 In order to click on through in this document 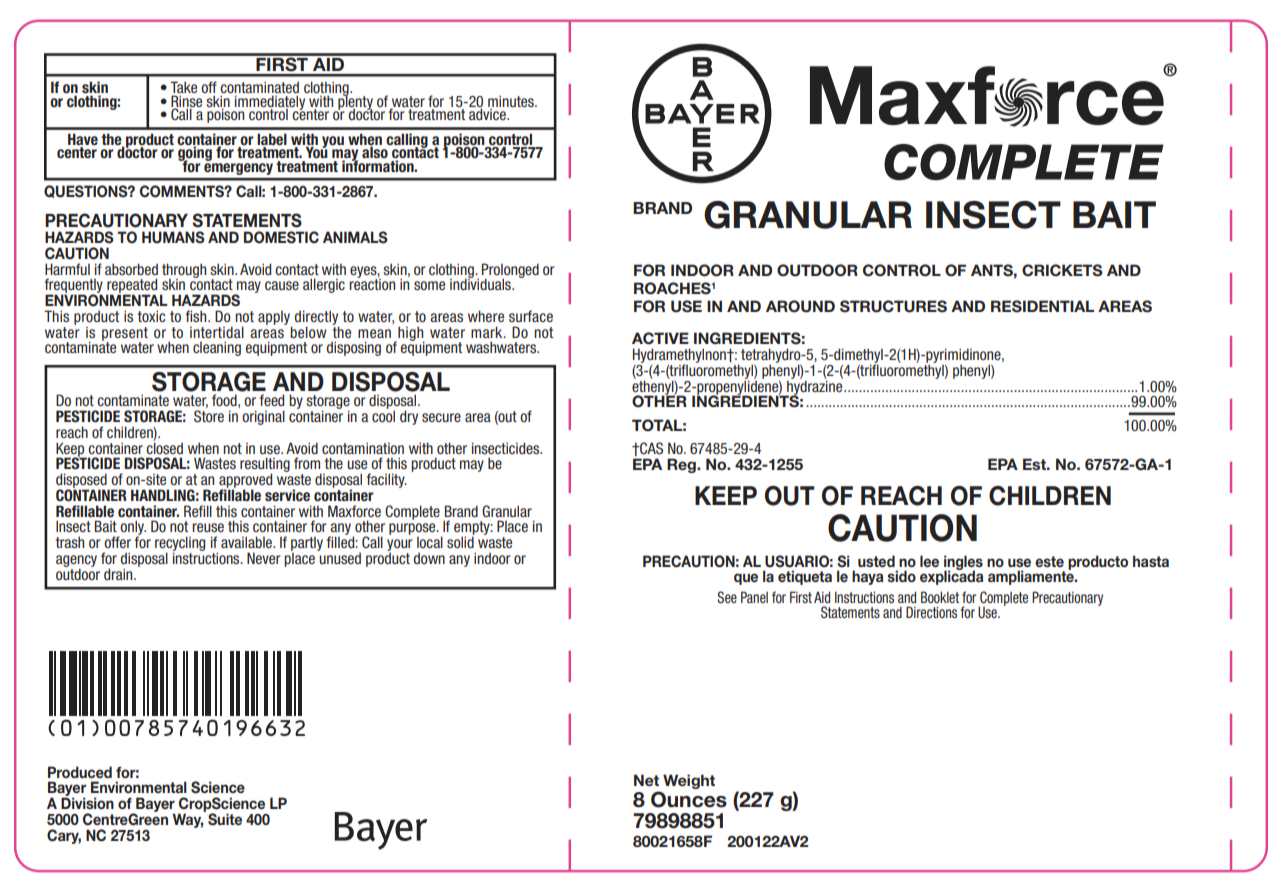, I will do `click(184, 271)`.
